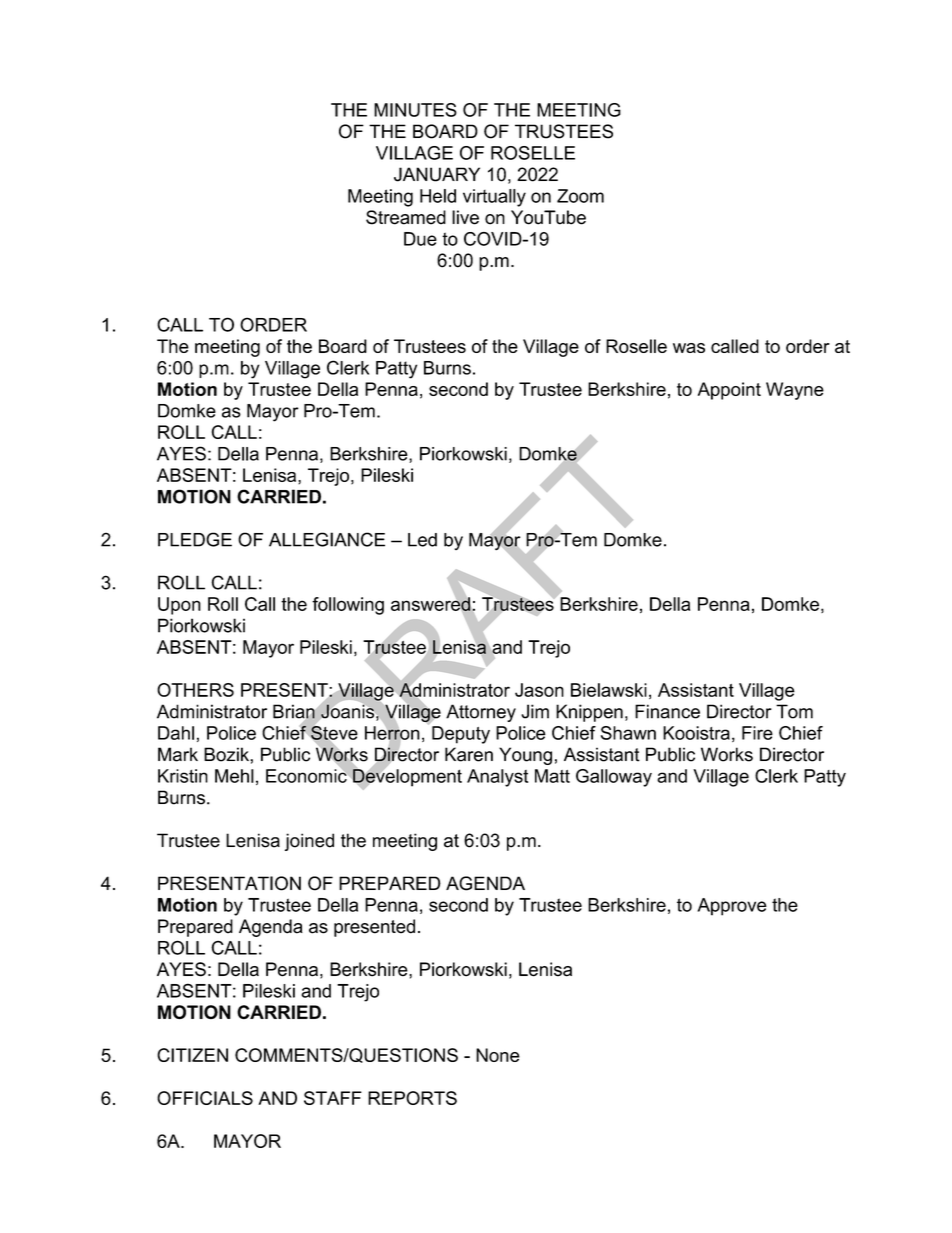  I want to click on Upon, so click(179, 606).
